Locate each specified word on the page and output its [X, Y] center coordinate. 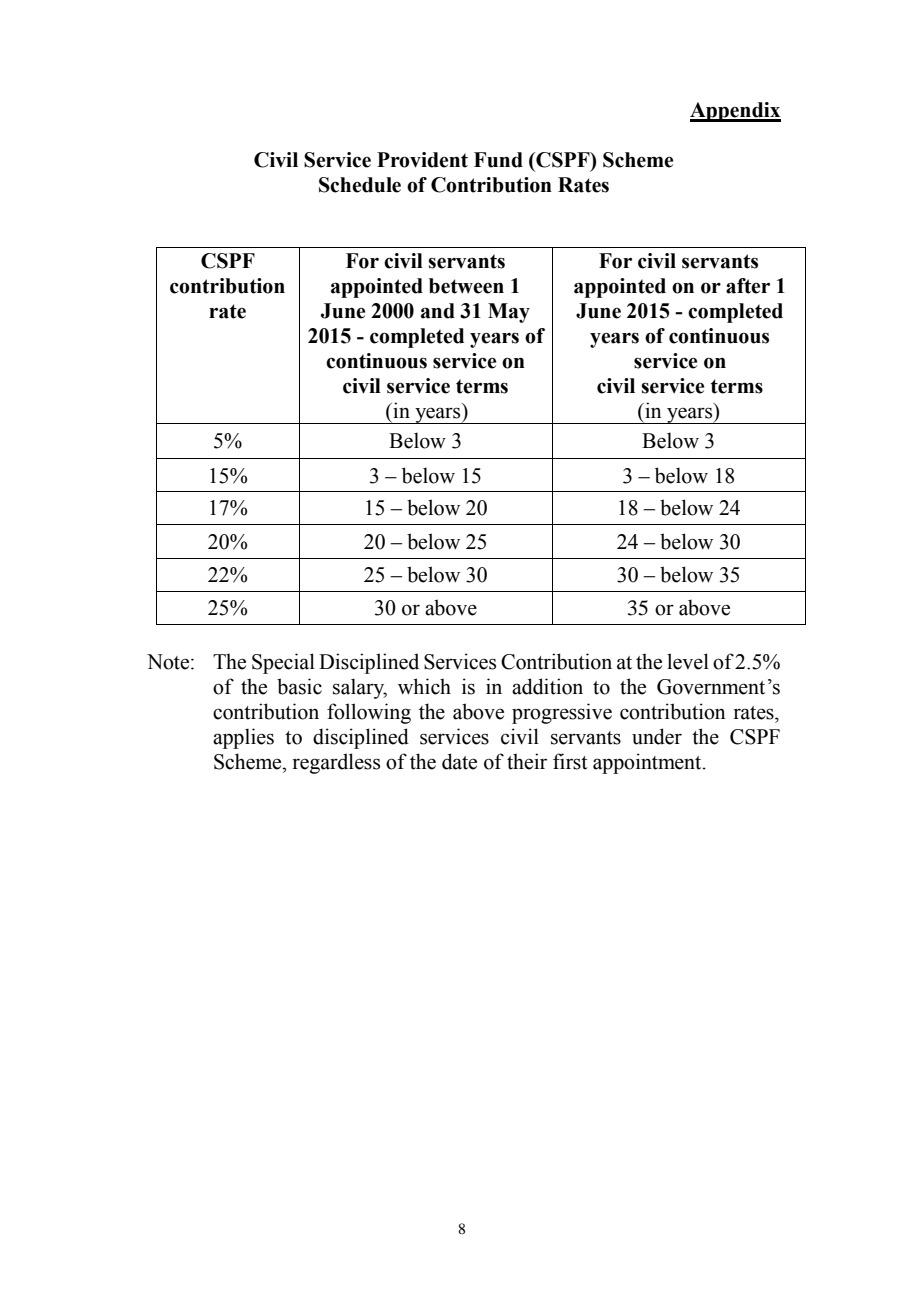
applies [243, 738]
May [509, 313]
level [688, 661]
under [657, 736]
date [459, 761]
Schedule [360, 185]
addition [547, 686]
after [748, 286]
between [466, 286]
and [438, 311]
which [424, 686]
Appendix [735, 112]
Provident [422, 160]
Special [283, 663]
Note [169, 662]
